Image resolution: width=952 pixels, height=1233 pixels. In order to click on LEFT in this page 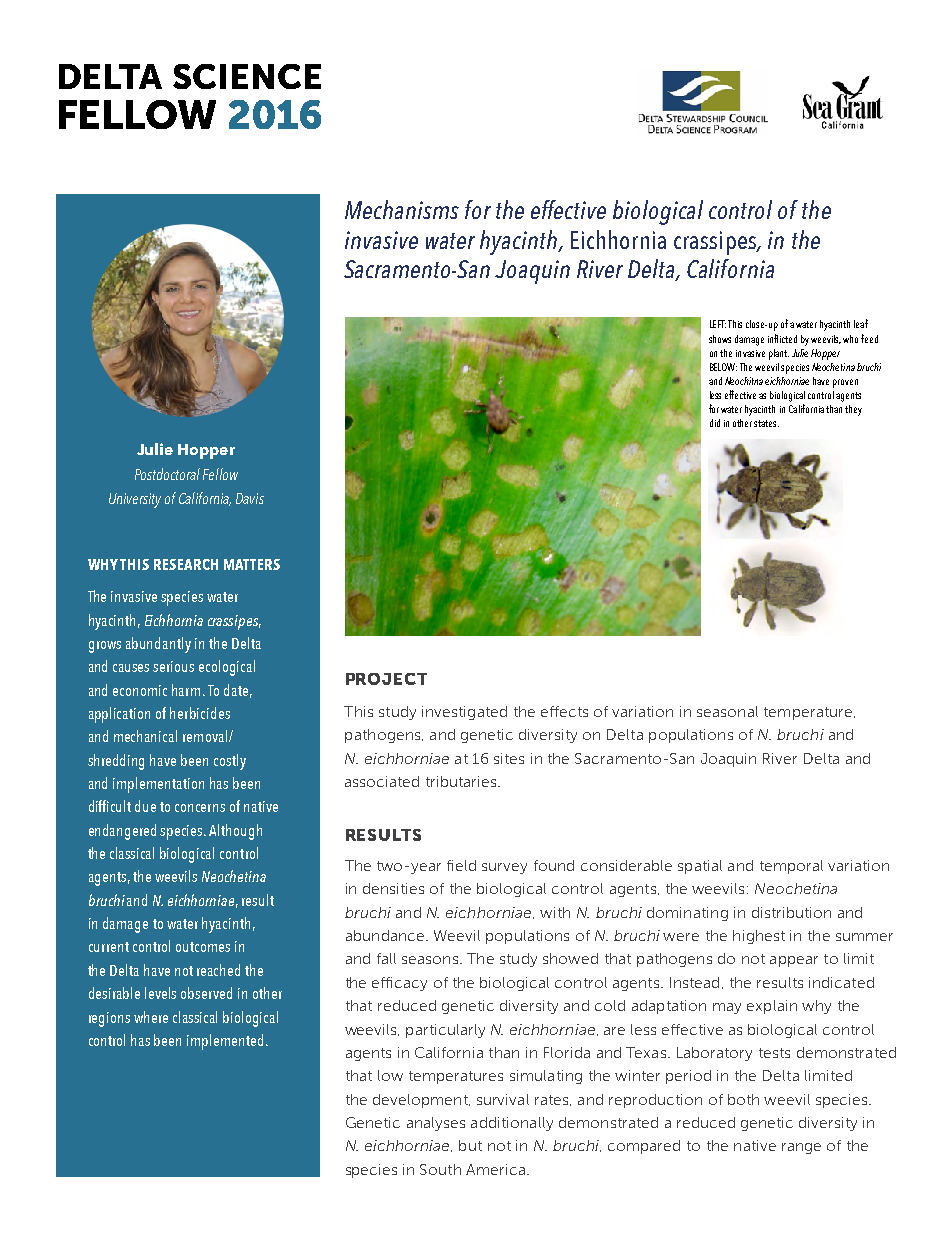, I will do `click(718, 324)`.
